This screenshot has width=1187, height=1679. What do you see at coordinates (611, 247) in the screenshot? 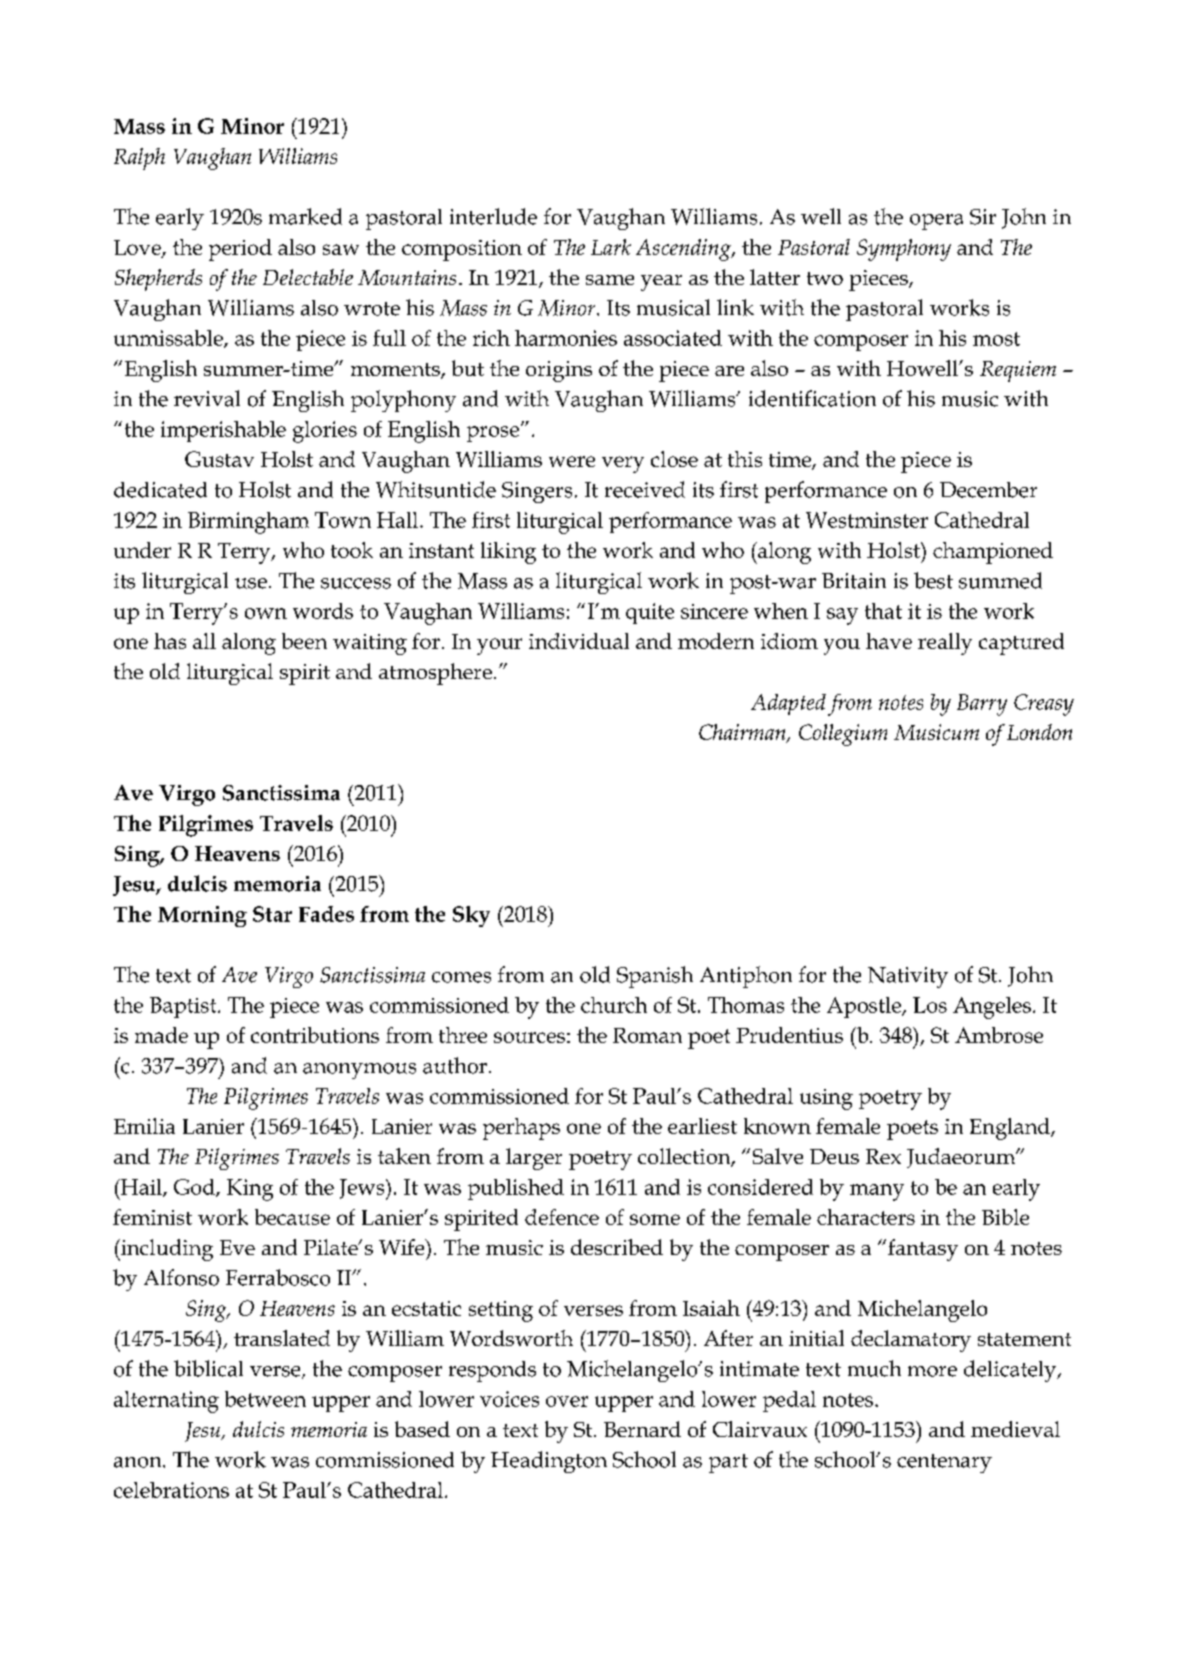
I see `Lark` at bounding box center [611, 247].
